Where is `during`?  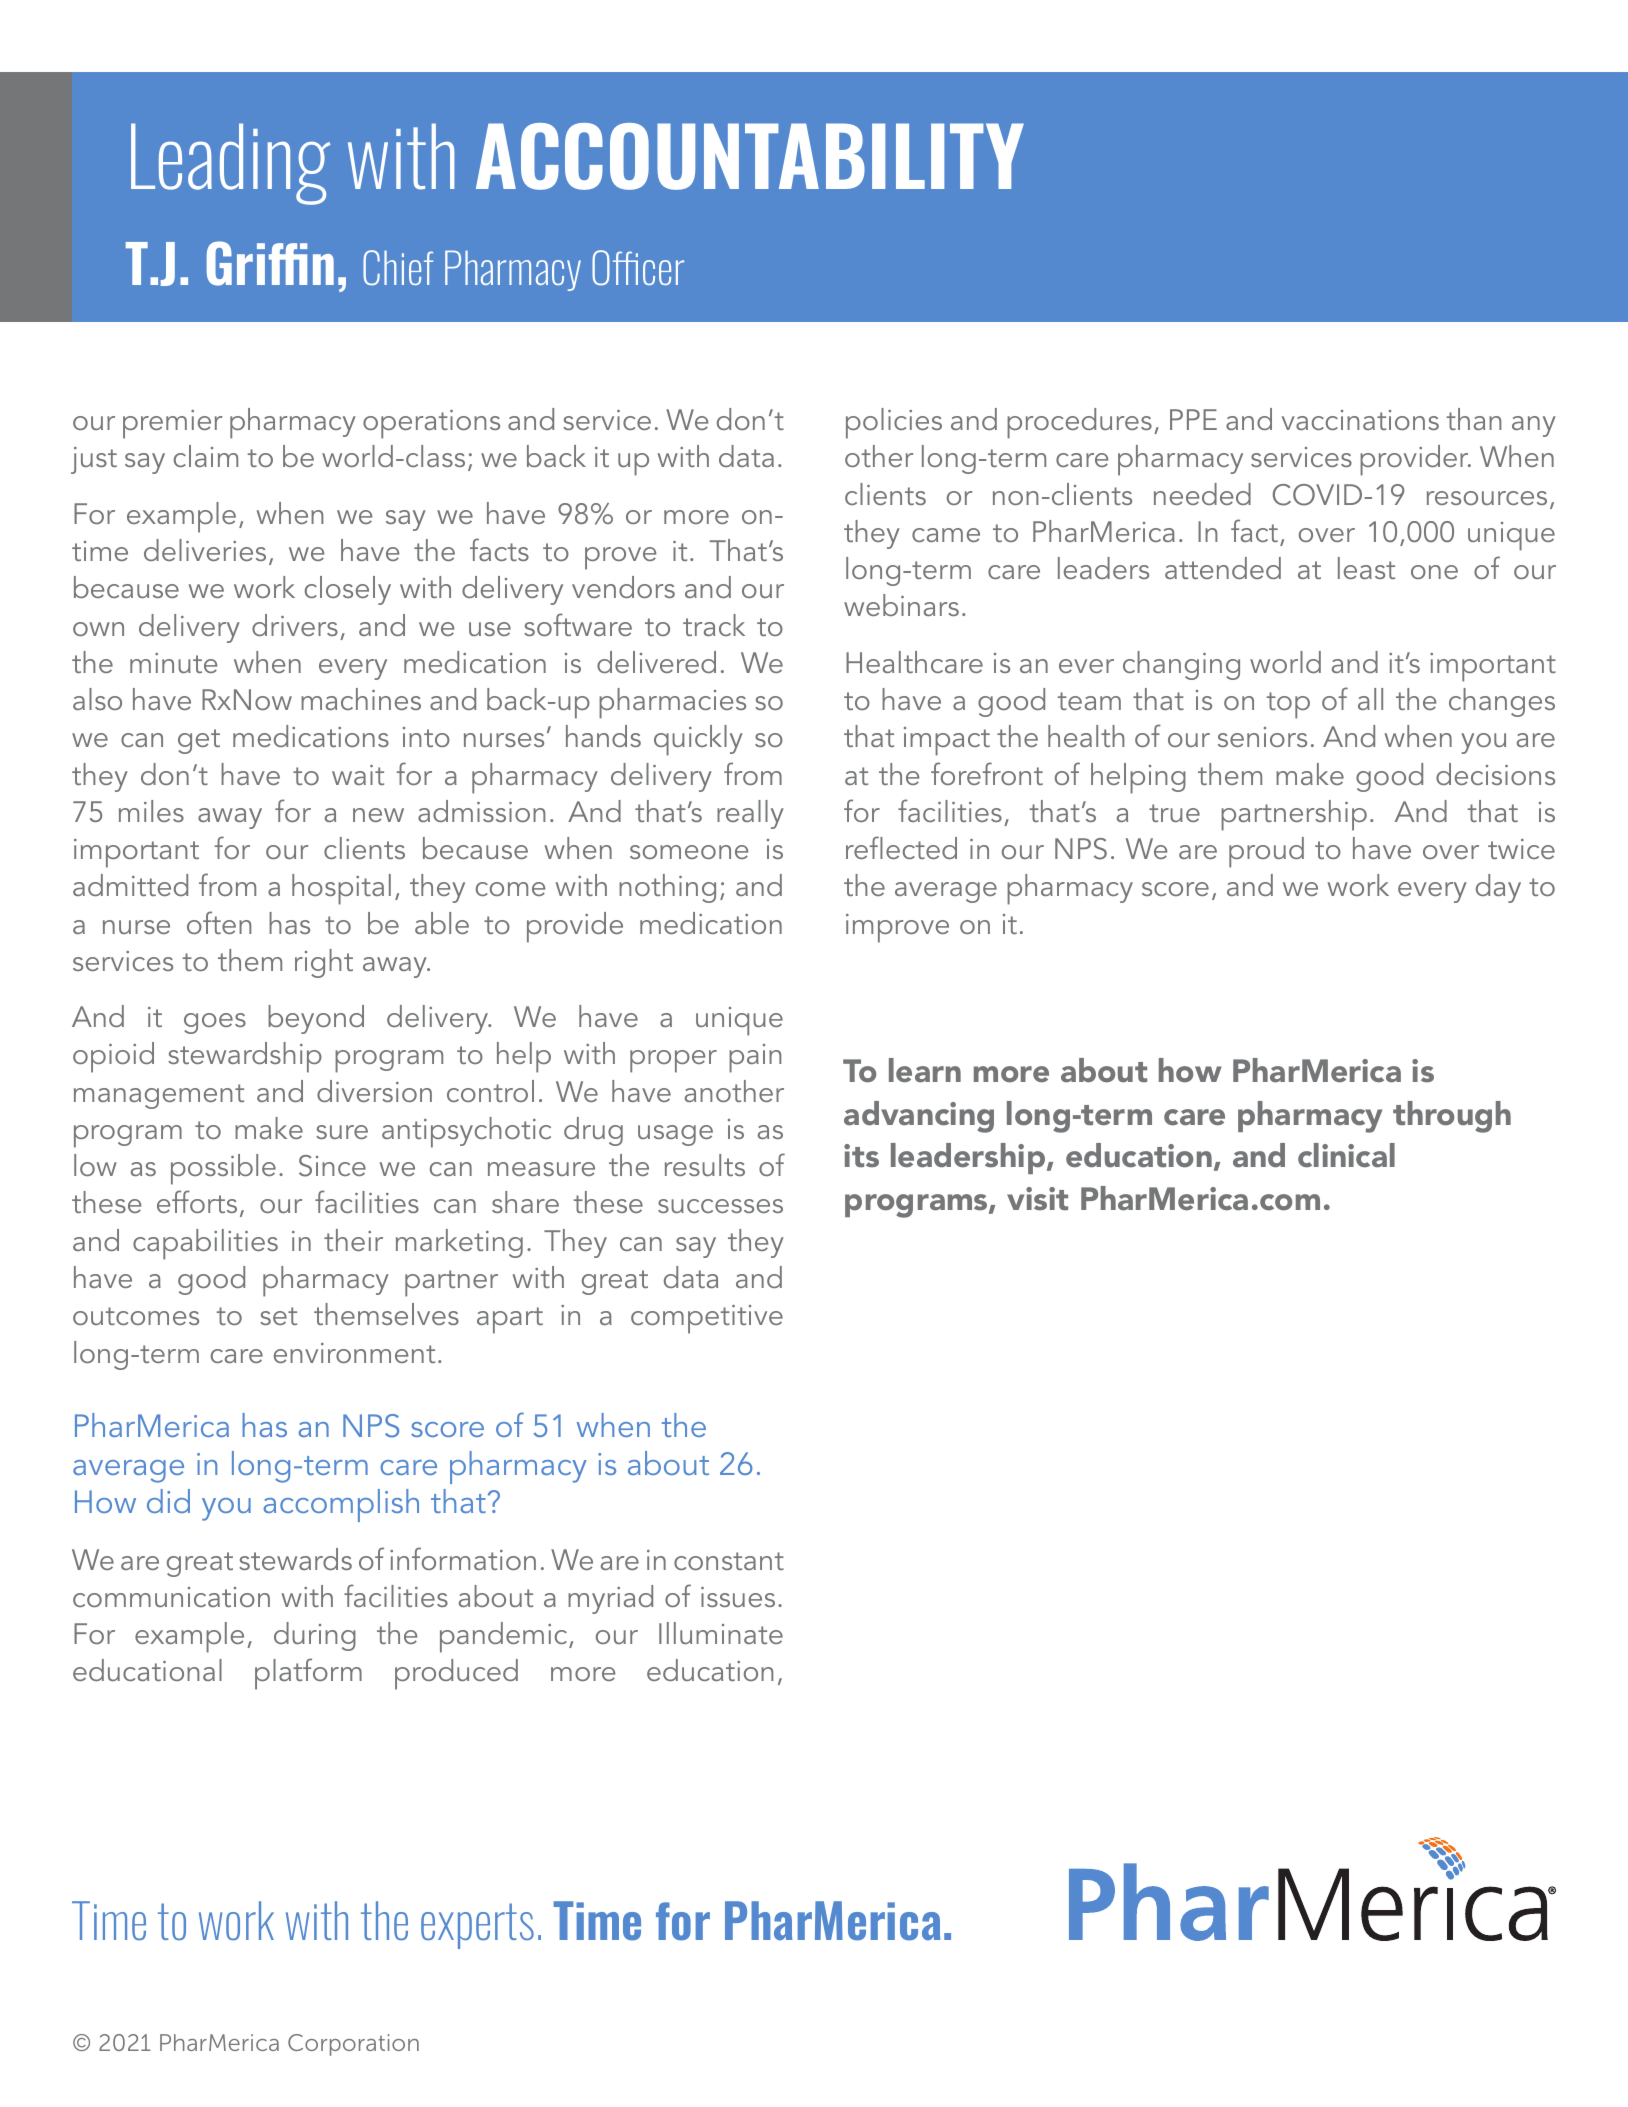
during is located at coordinates (315, 1636).
